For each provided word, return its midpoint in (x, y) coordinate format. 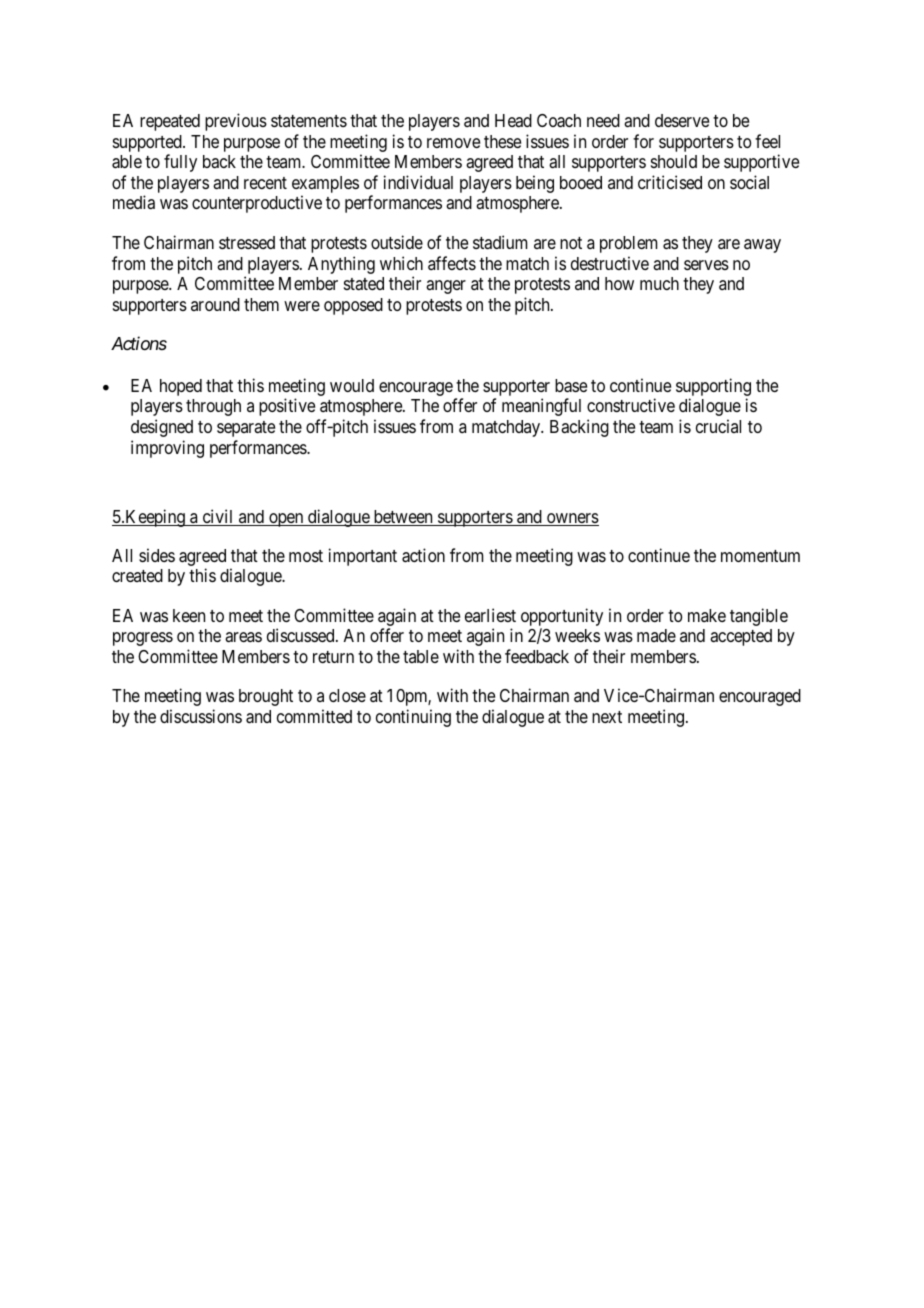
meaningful (541, 407)
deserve (682, 120)
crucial (718, 426)
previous (236, 122)
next (607, 717)
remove (453, 143)
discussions (201, 716)
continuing (413, 718)
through (213, 407)
